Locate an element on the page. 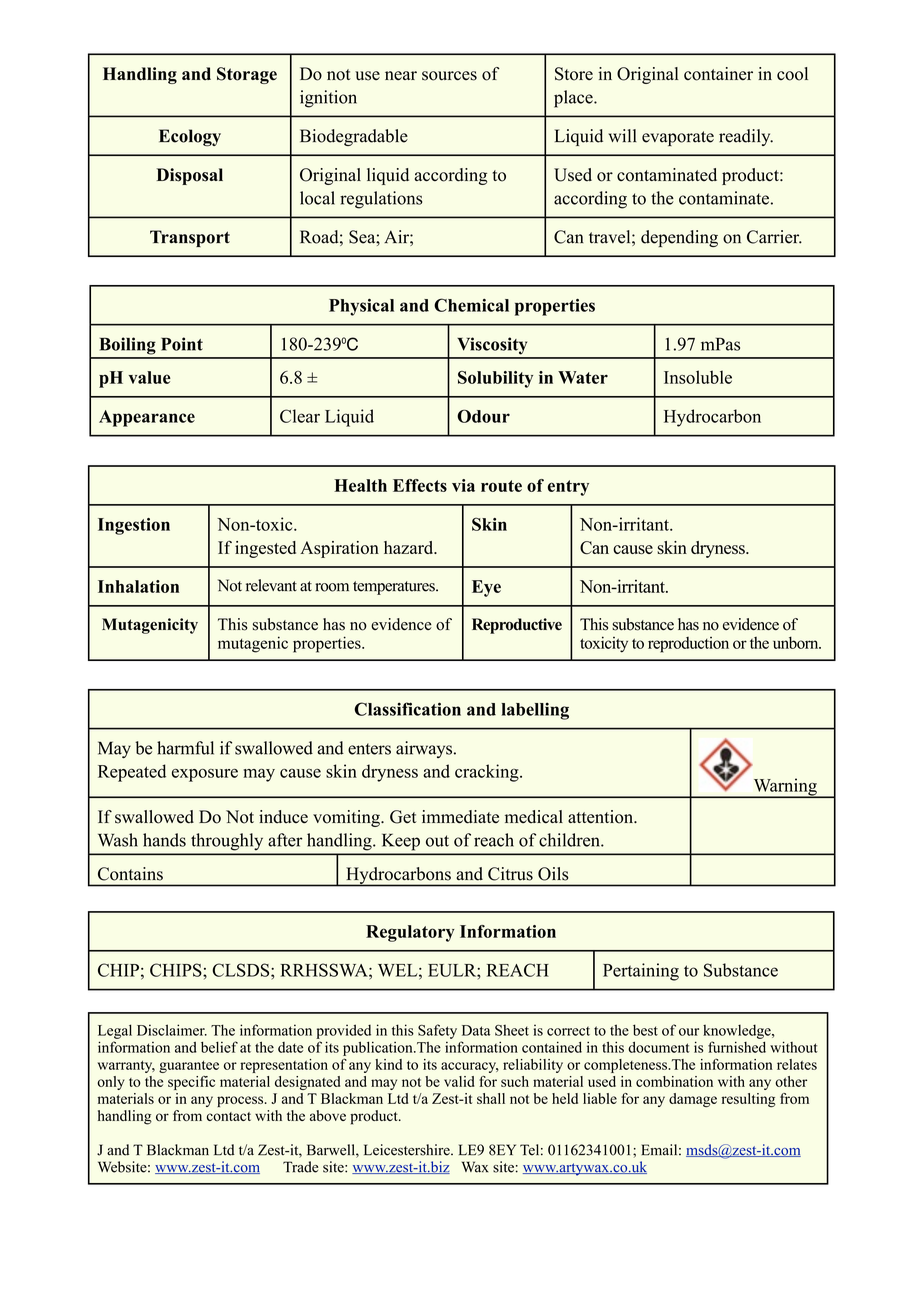  Solubility is located at coordinates (495, 379).
